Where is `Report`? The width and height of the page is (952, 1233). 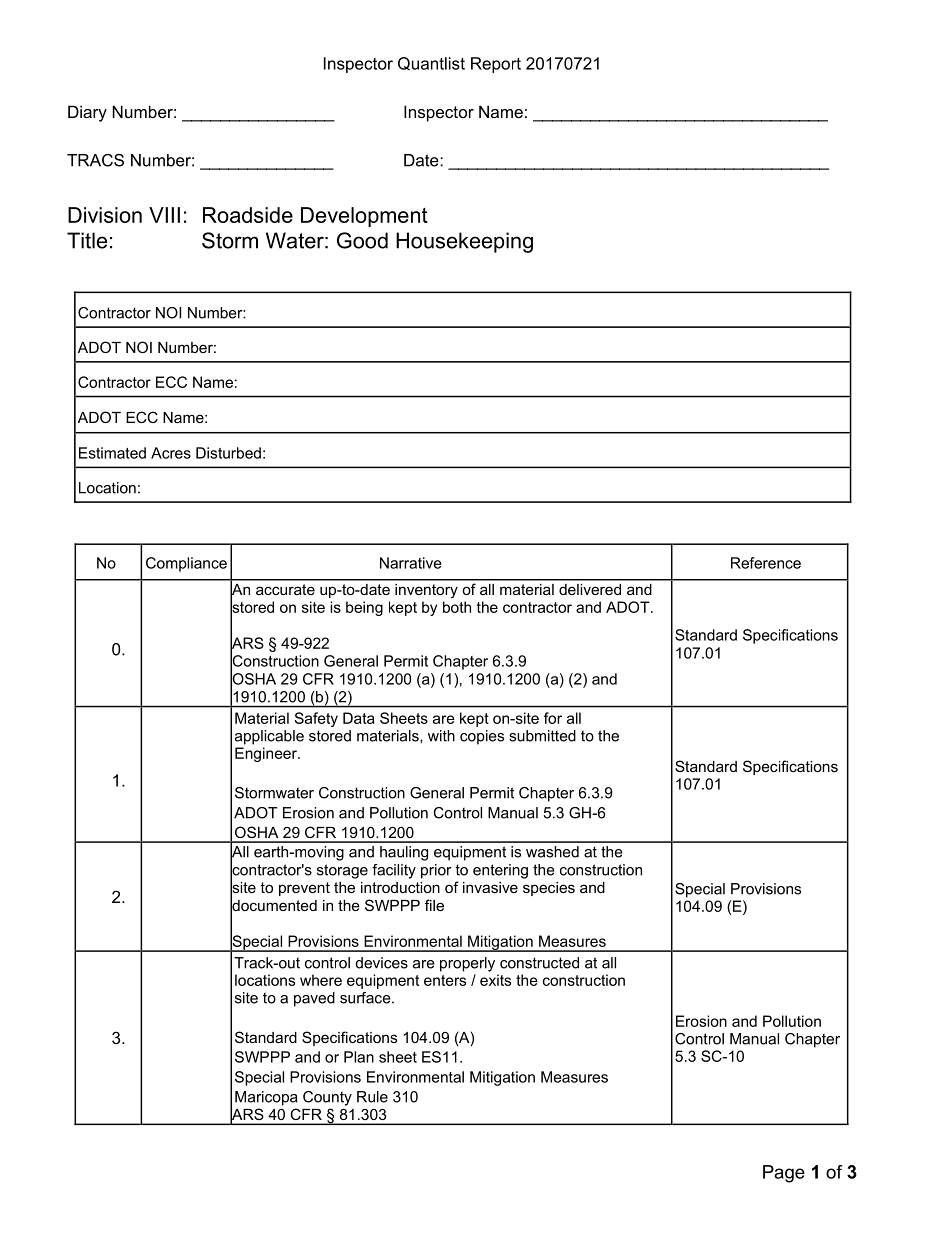 Report is located at coordinates (496, 65).
